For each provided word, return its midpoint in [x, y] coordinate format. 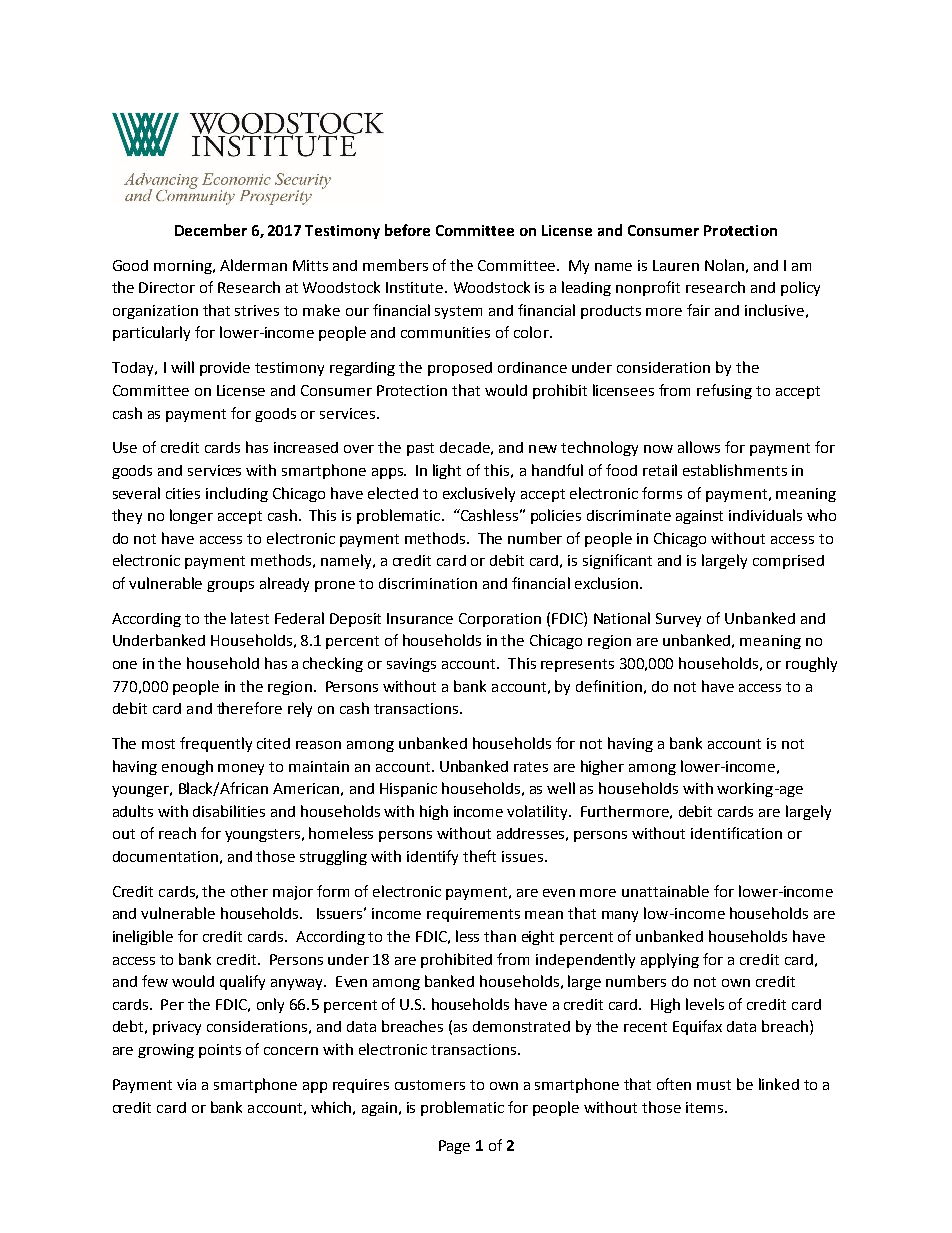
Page [454, 1147]
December [211, 230]
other [249, 891]
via [186, 1084]
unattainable [665, 891]
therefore [249, 708]
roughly [811, 664]
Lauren [676, 265]
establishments [735, 470]
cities [183, 493]
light [447, 471]
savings [411, 665]
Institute [416, 287]
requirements [473, 915]
